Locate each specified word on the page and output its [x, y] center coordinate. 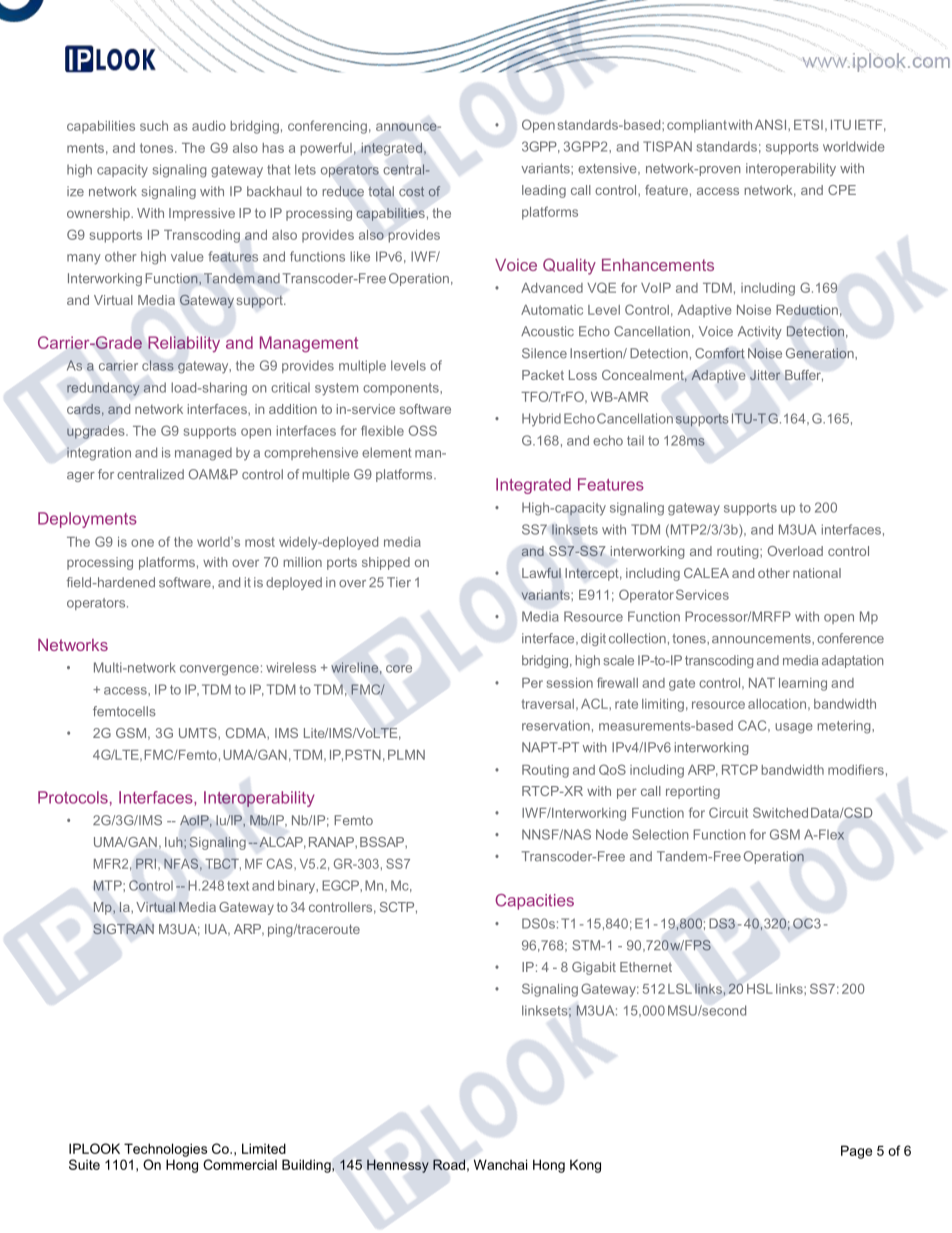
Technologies [165, 1150]
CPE [842, 190]
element [386, 452]
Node [612, 834]
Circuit [728, 812]
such [154, 126]
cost [411, 191]
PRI [146, 864]
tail [635, 440]
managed [203, 454]
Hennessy [398, 1166]
